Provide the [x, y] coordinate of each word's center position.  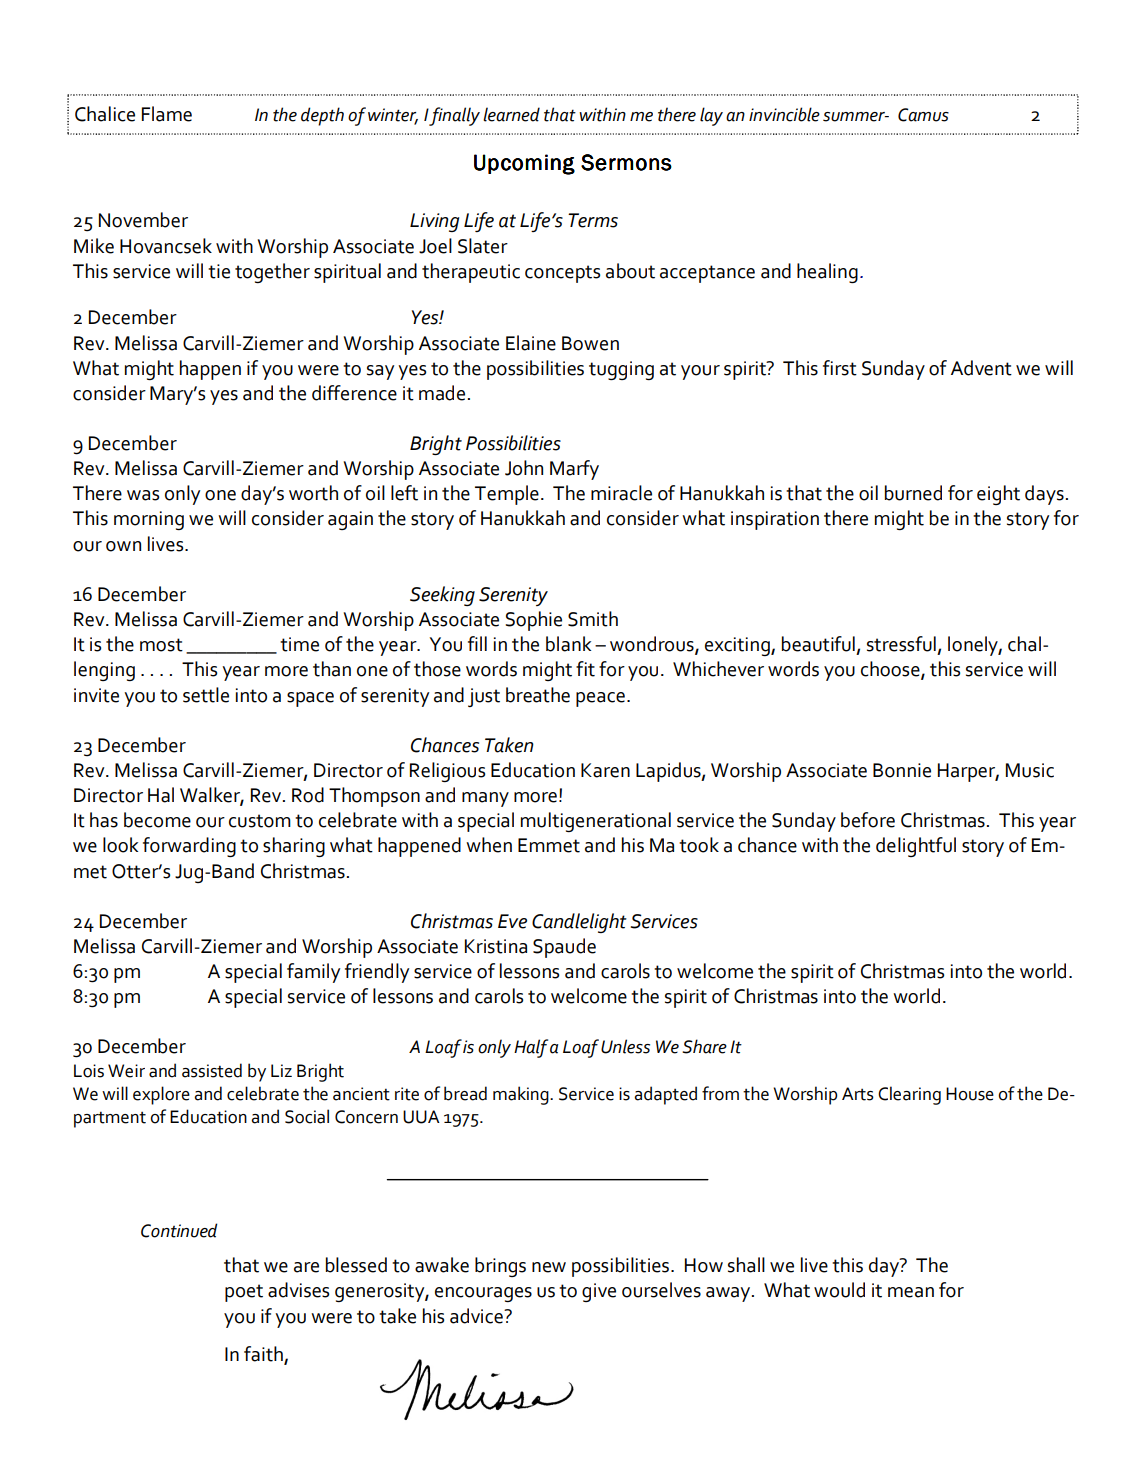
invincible [784, 114]
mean [911, 1292]
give [599, 1292]
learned [511, 114]
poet [244, 1293]
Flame [167, 114]
